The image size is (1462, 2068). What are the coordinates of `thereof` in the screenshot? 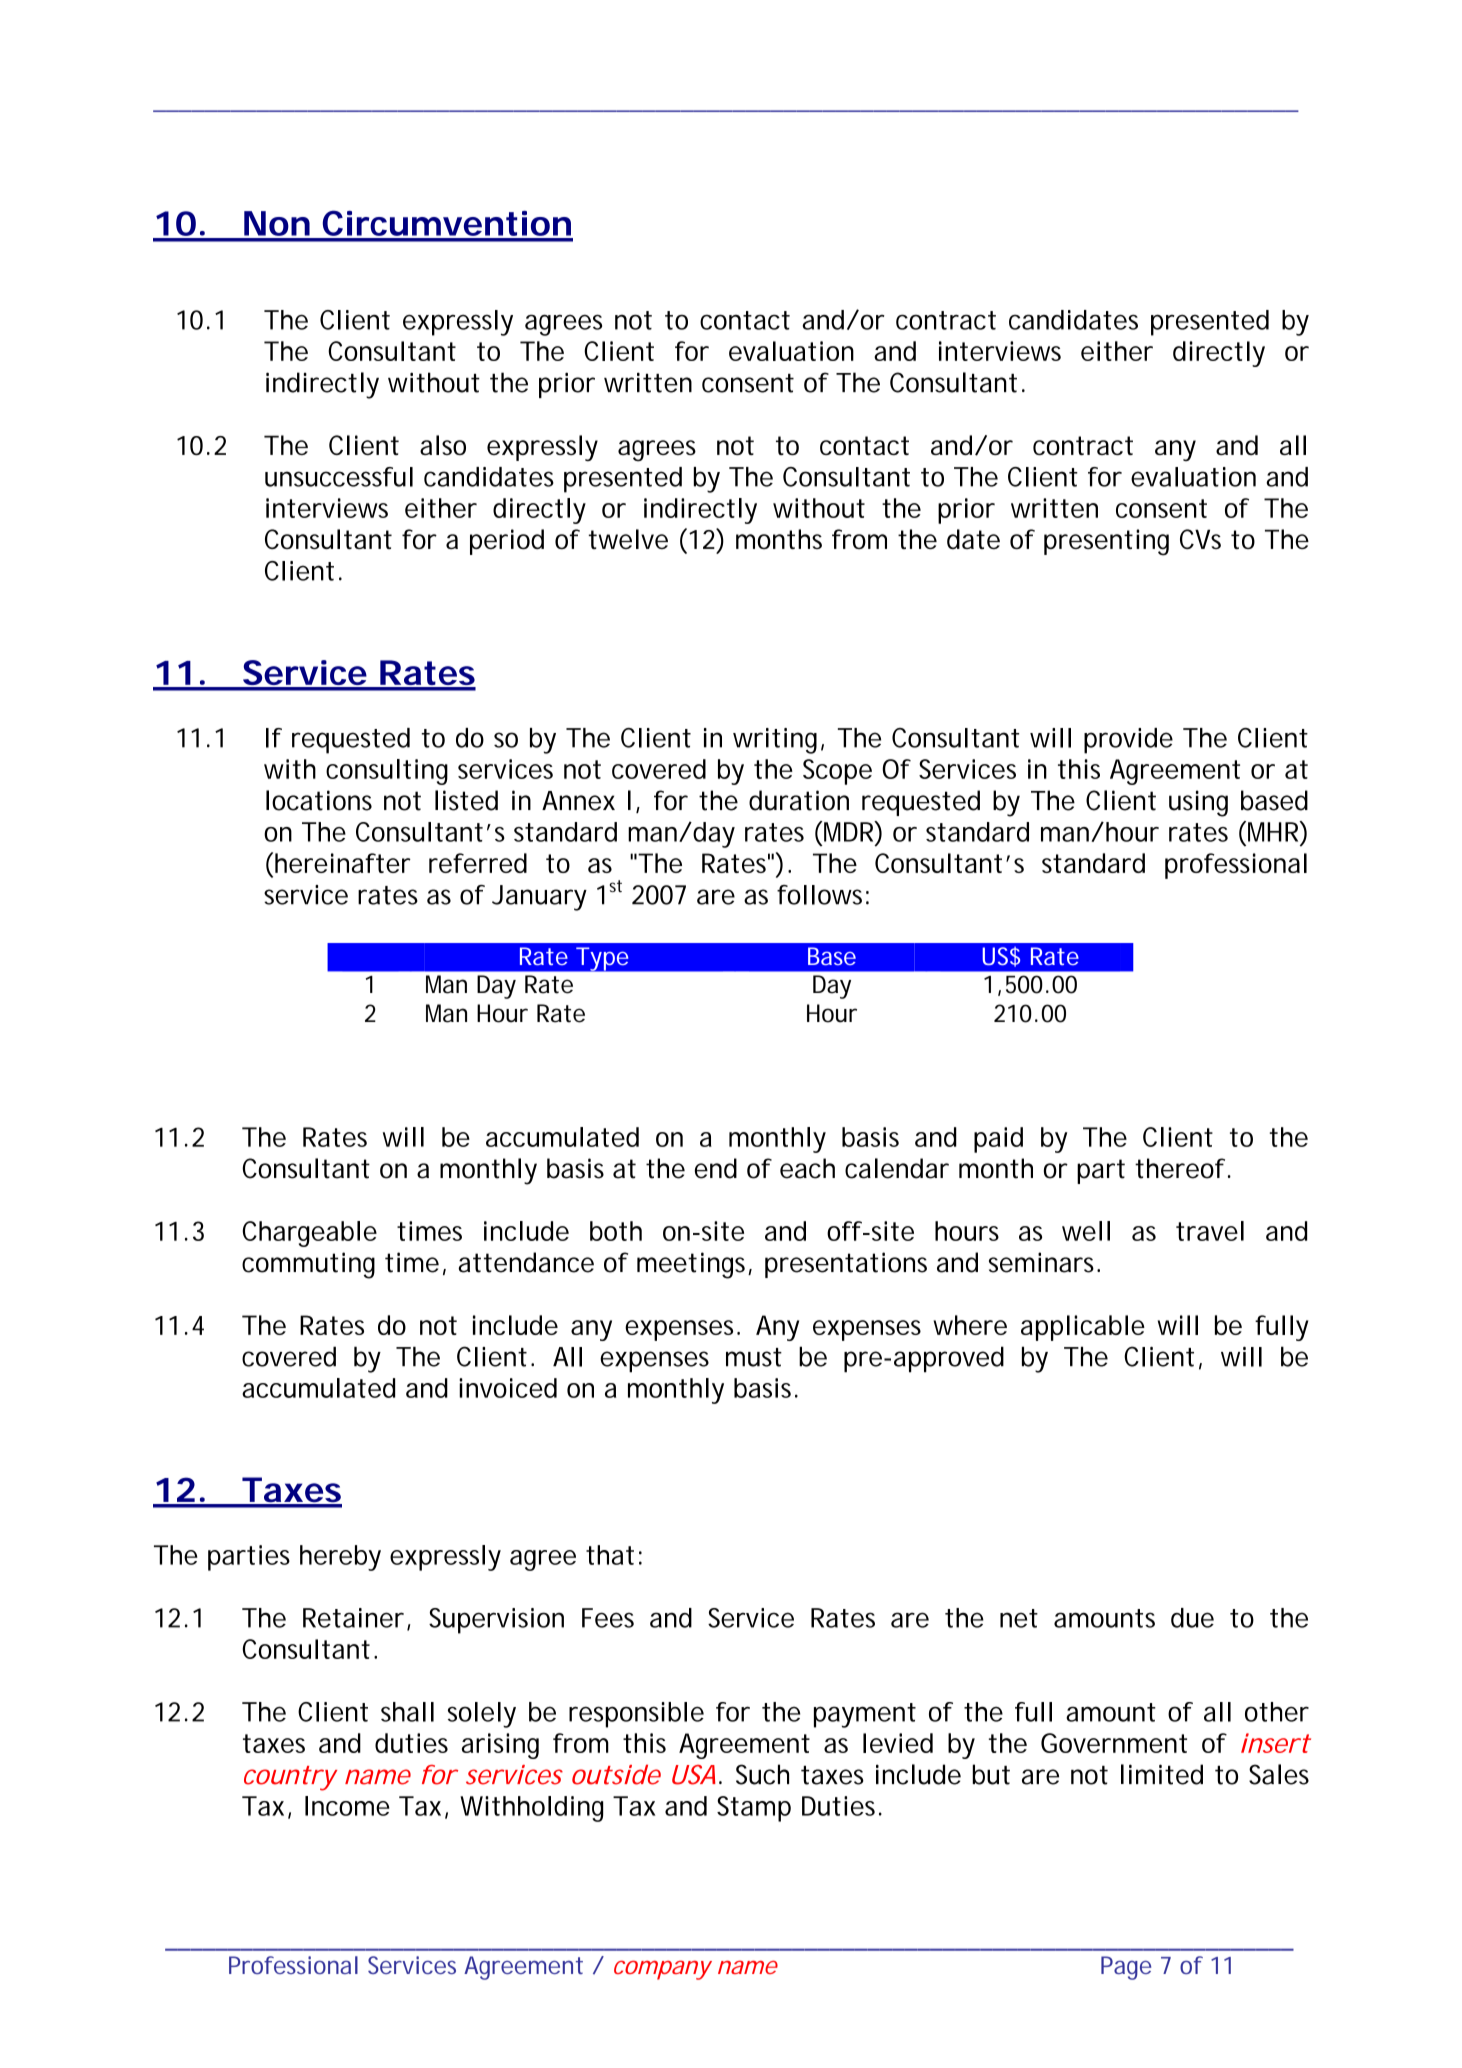 It's located at (1180, 1168).
